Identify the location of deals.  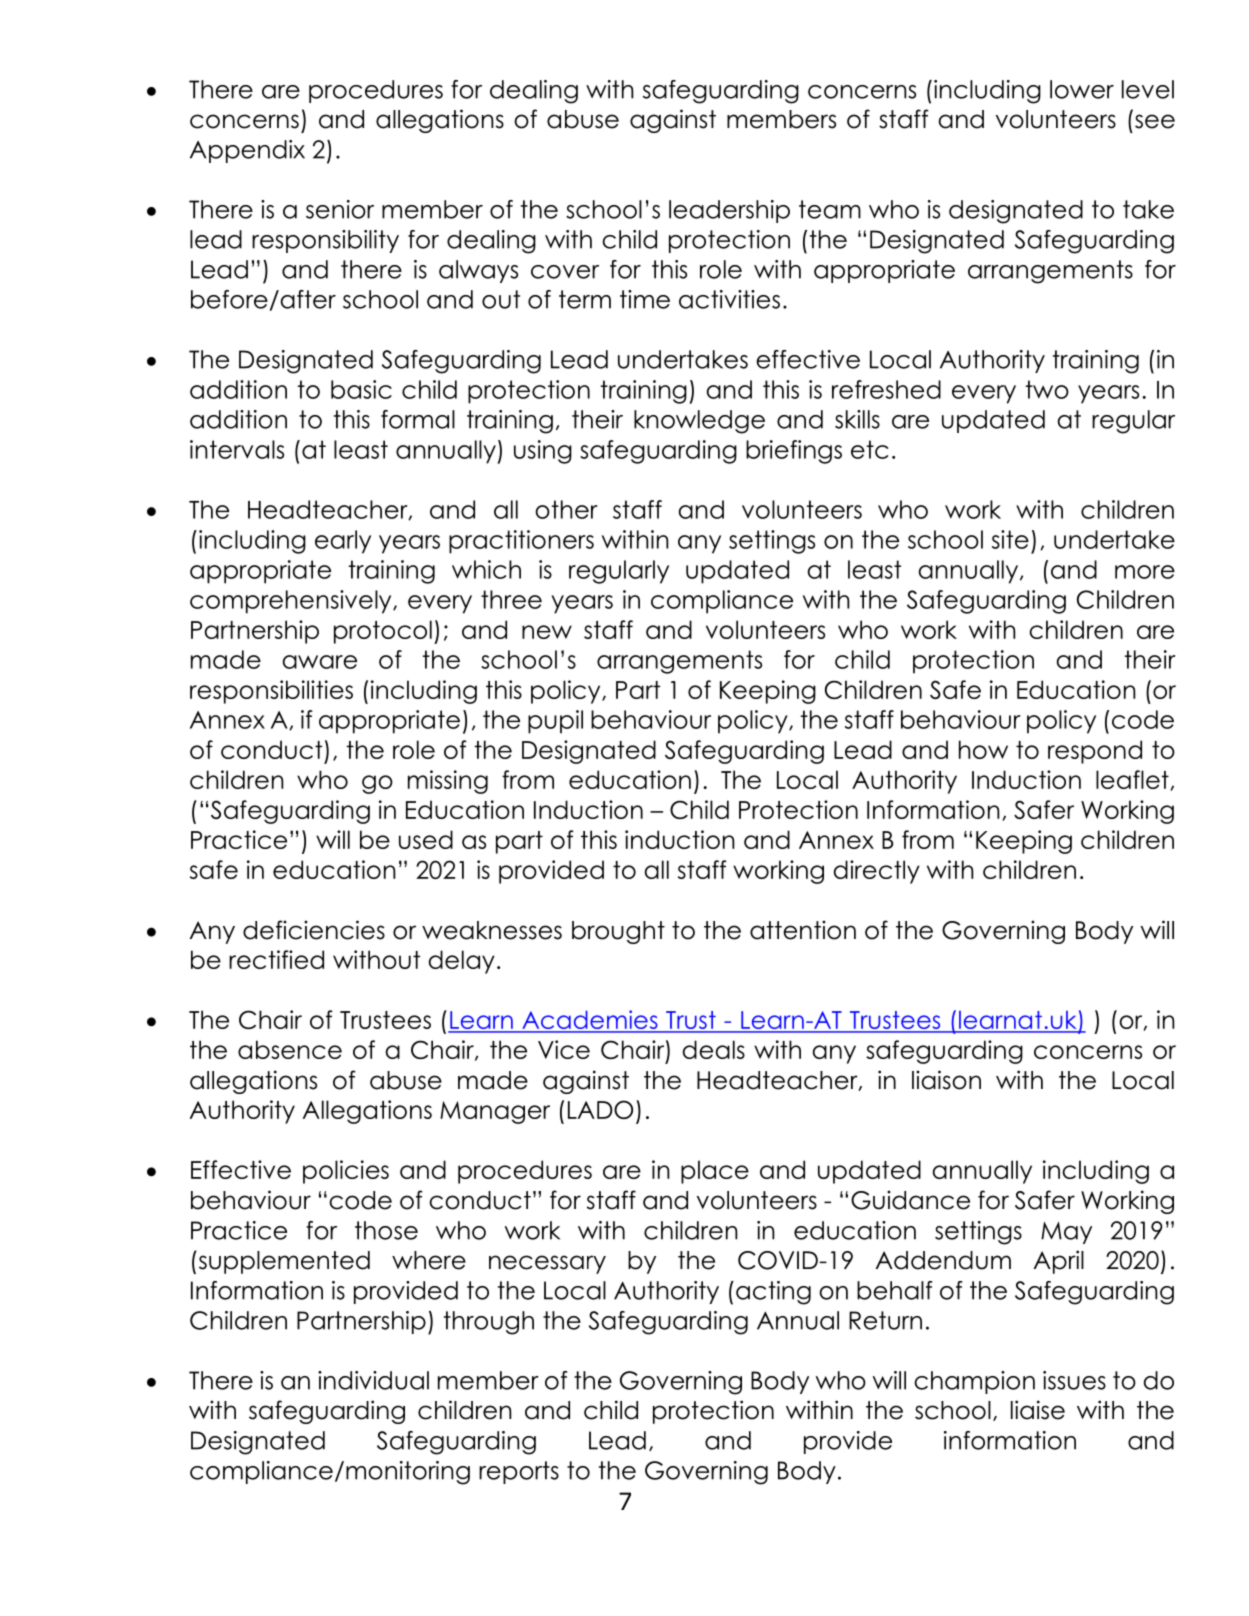
(714, 1049).
